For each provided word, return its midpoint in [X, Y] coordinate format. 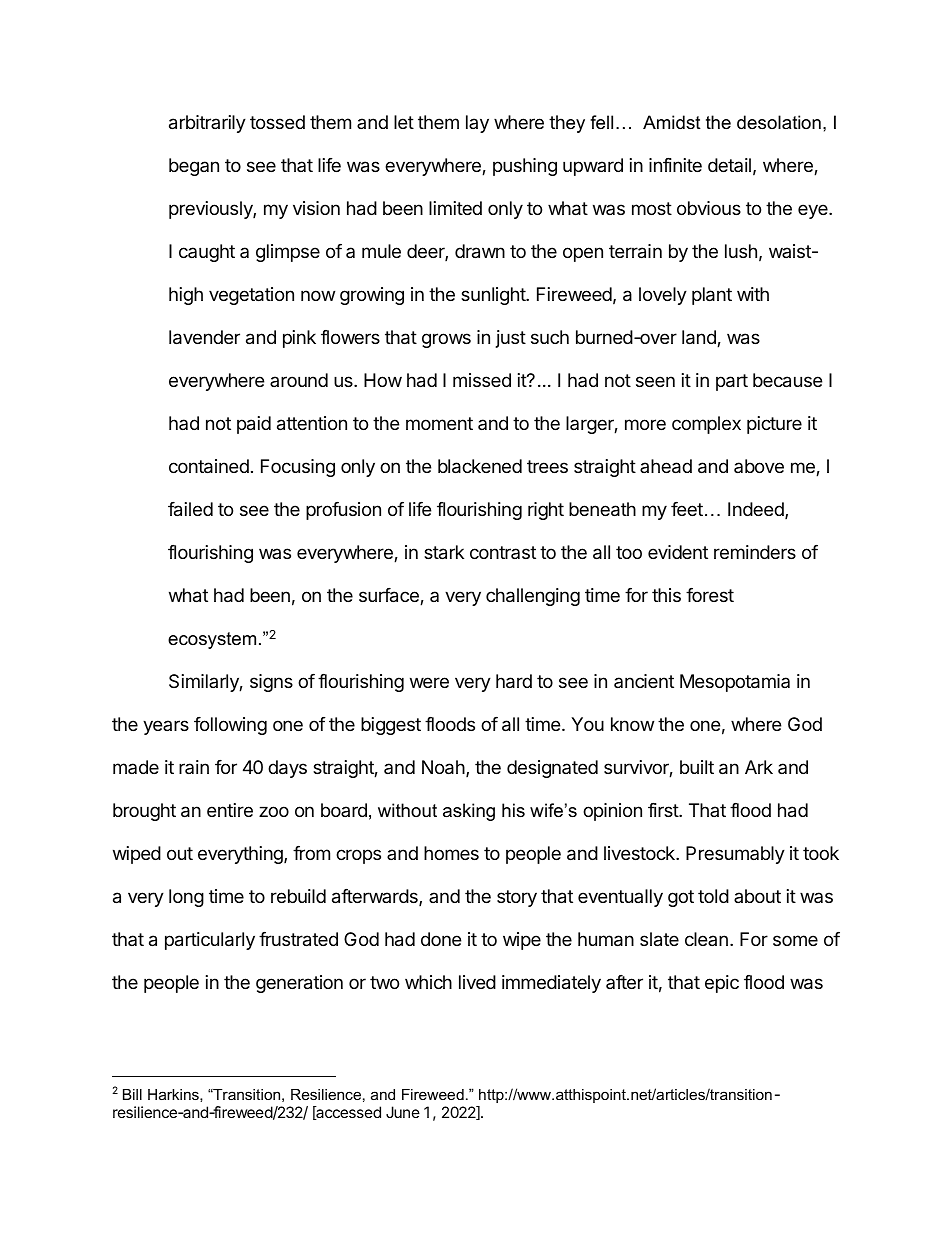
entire [230, 810]
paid [254, 425]
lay [477, 124]
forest [710, 595]
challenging [533, 597]
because [787, 380]
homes [451, 853]
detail [729, 165]
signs [271, 683]
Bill [132, 1094]
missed [482, 380]
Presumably [735, 855]
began [194, 167]
